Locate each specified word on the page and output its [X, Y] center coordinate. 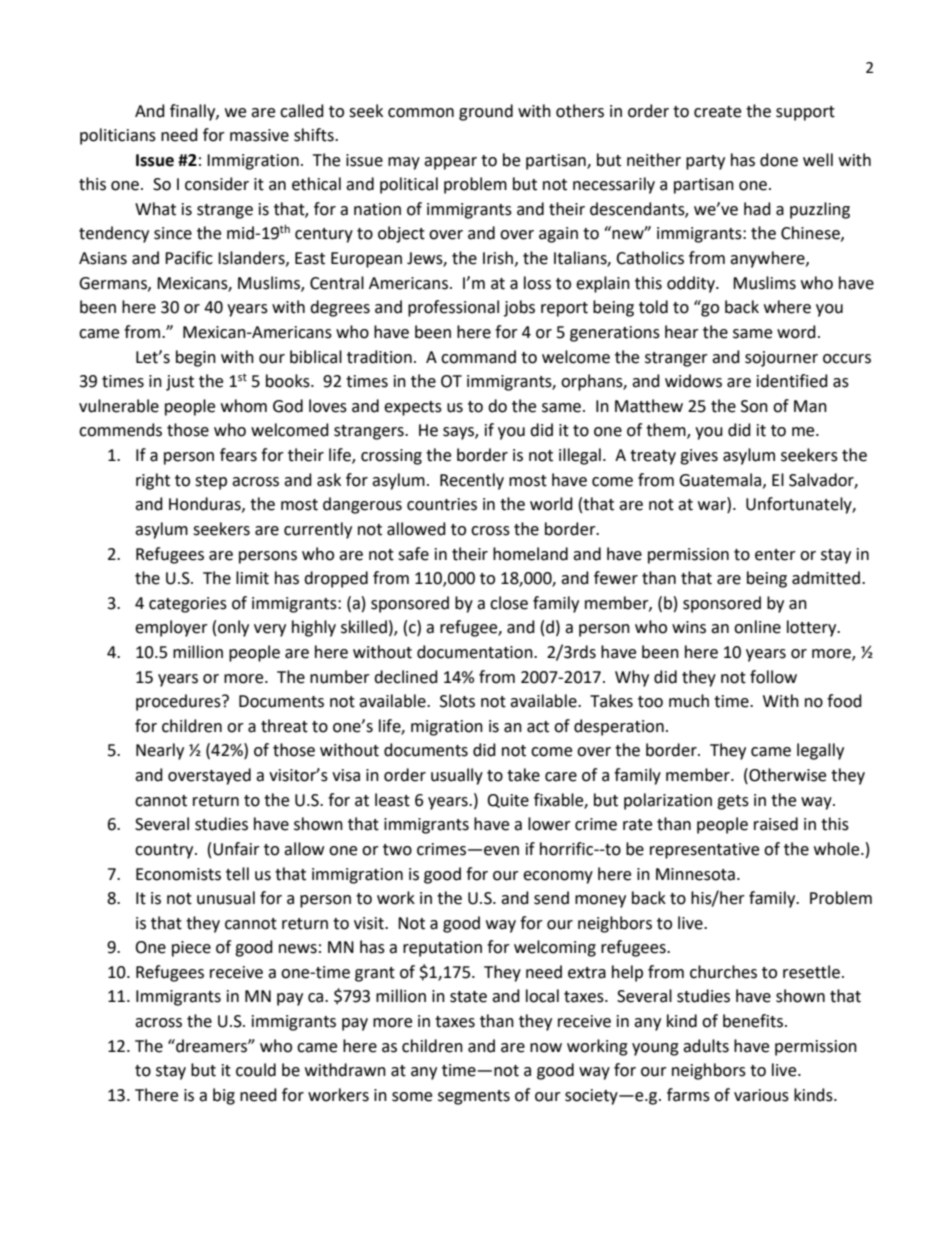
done [779, 160]
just [180, 383]
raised [776, 824]
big [224, 1096]
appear [450, 163]
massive [259, 135]
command [478, 357]
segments [474, 1097]
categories [188, 605]
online [757, 627]
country [165, 851]
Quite [508, 801]
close [509, 603]
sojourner [781, 359]
